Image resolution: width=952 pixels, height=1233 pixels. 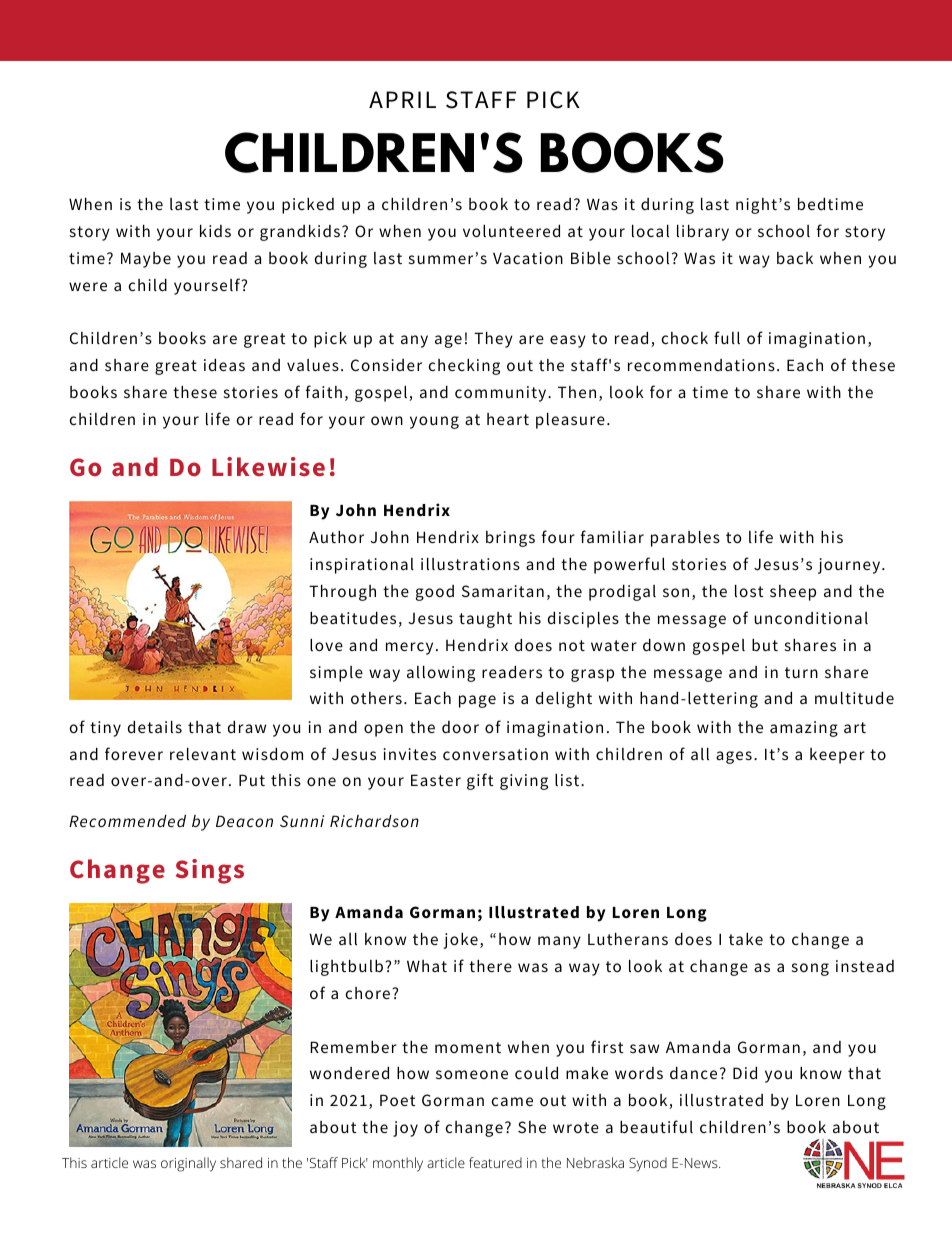 What do you see at coordinates (734, 757) in the screenshot?
I see `ages` at bounding box center [734, 757].
